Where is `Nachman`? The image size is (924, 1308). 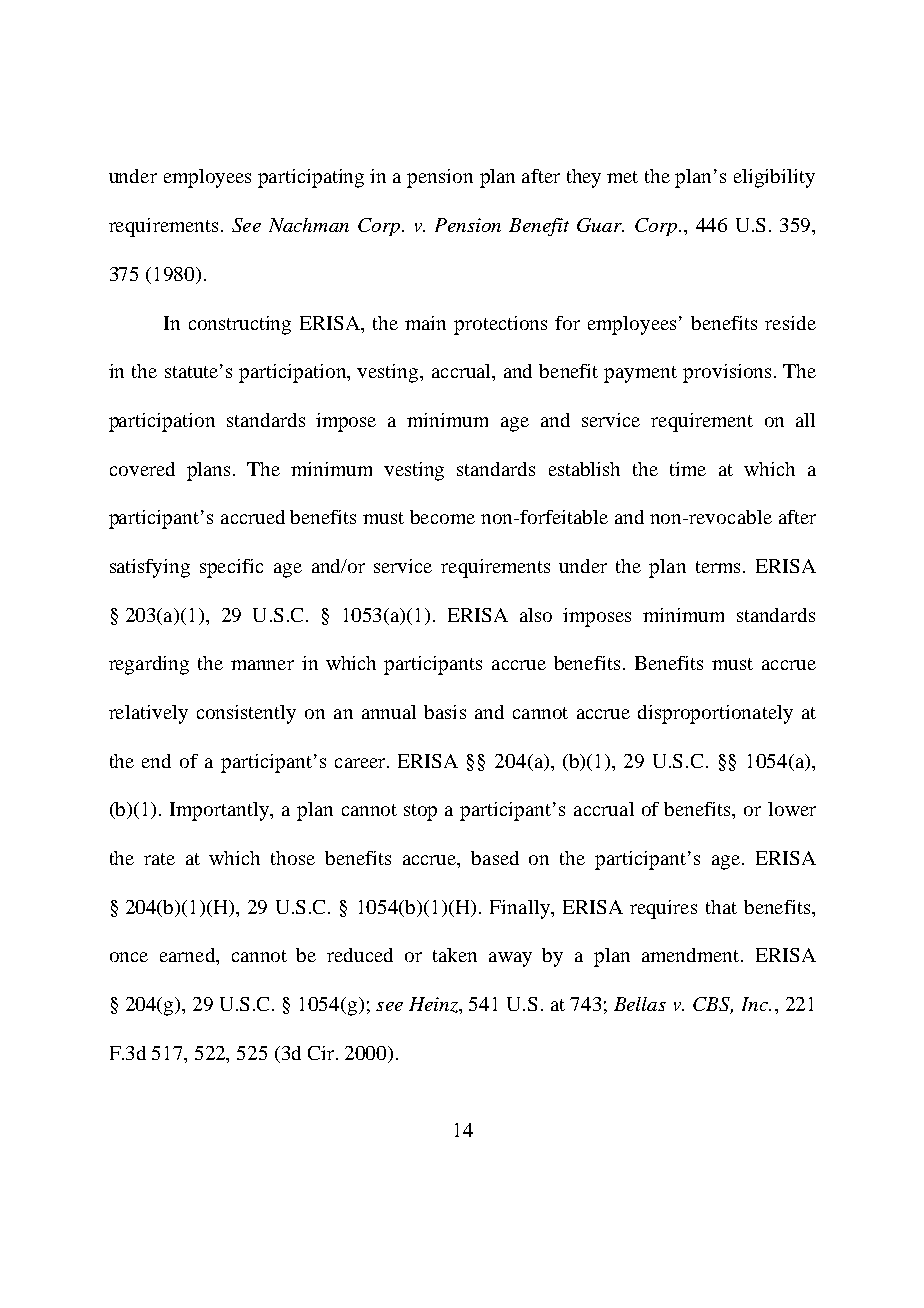
Nachman is located at coordinates (309, 225).
